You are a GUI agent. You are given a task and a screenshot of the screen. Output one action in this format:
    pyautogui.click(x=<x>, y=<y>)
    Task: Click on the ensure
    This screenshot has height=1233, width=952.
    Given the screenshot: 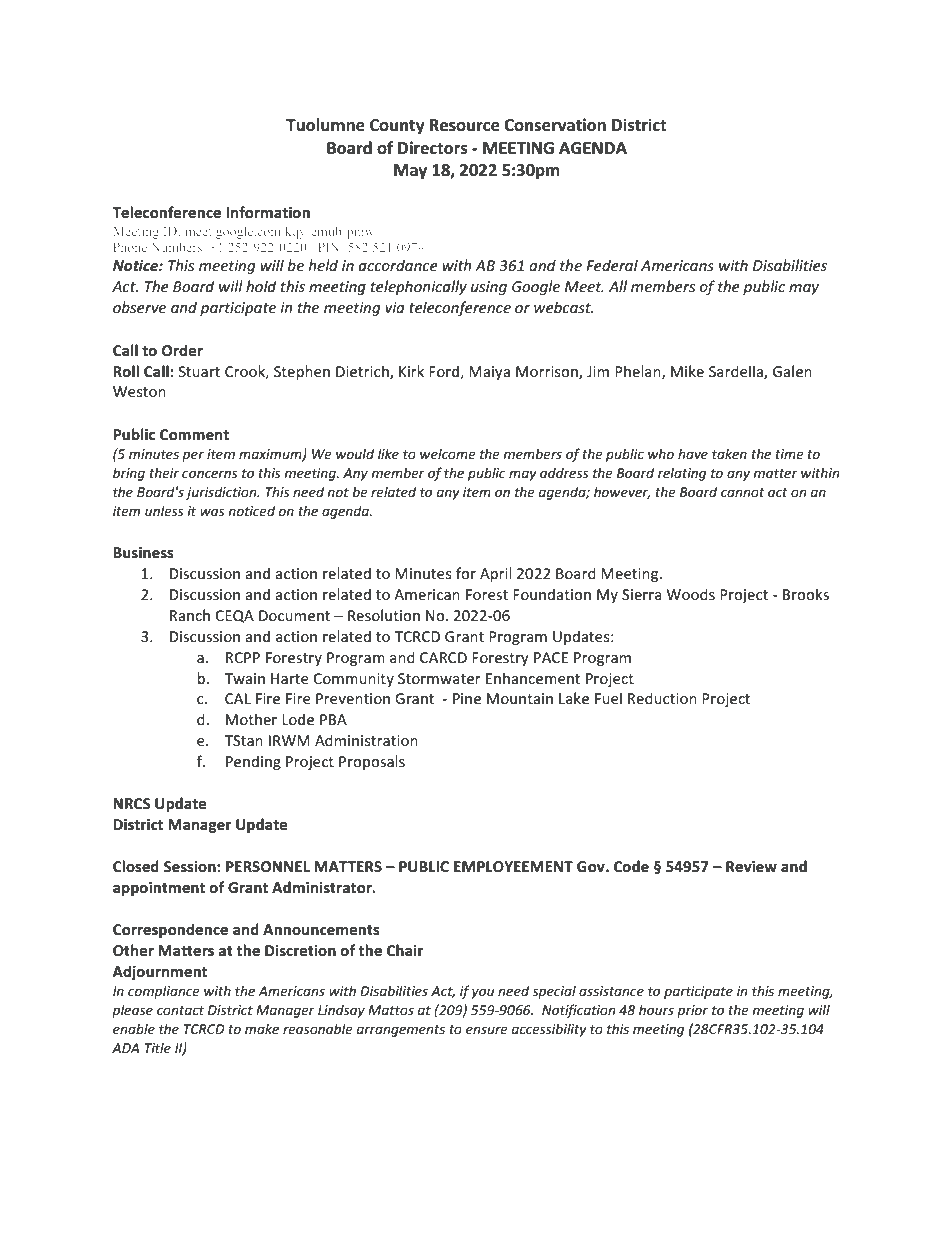 What is the action you would take?
    pyautogui.click(x=487, y=1030)
